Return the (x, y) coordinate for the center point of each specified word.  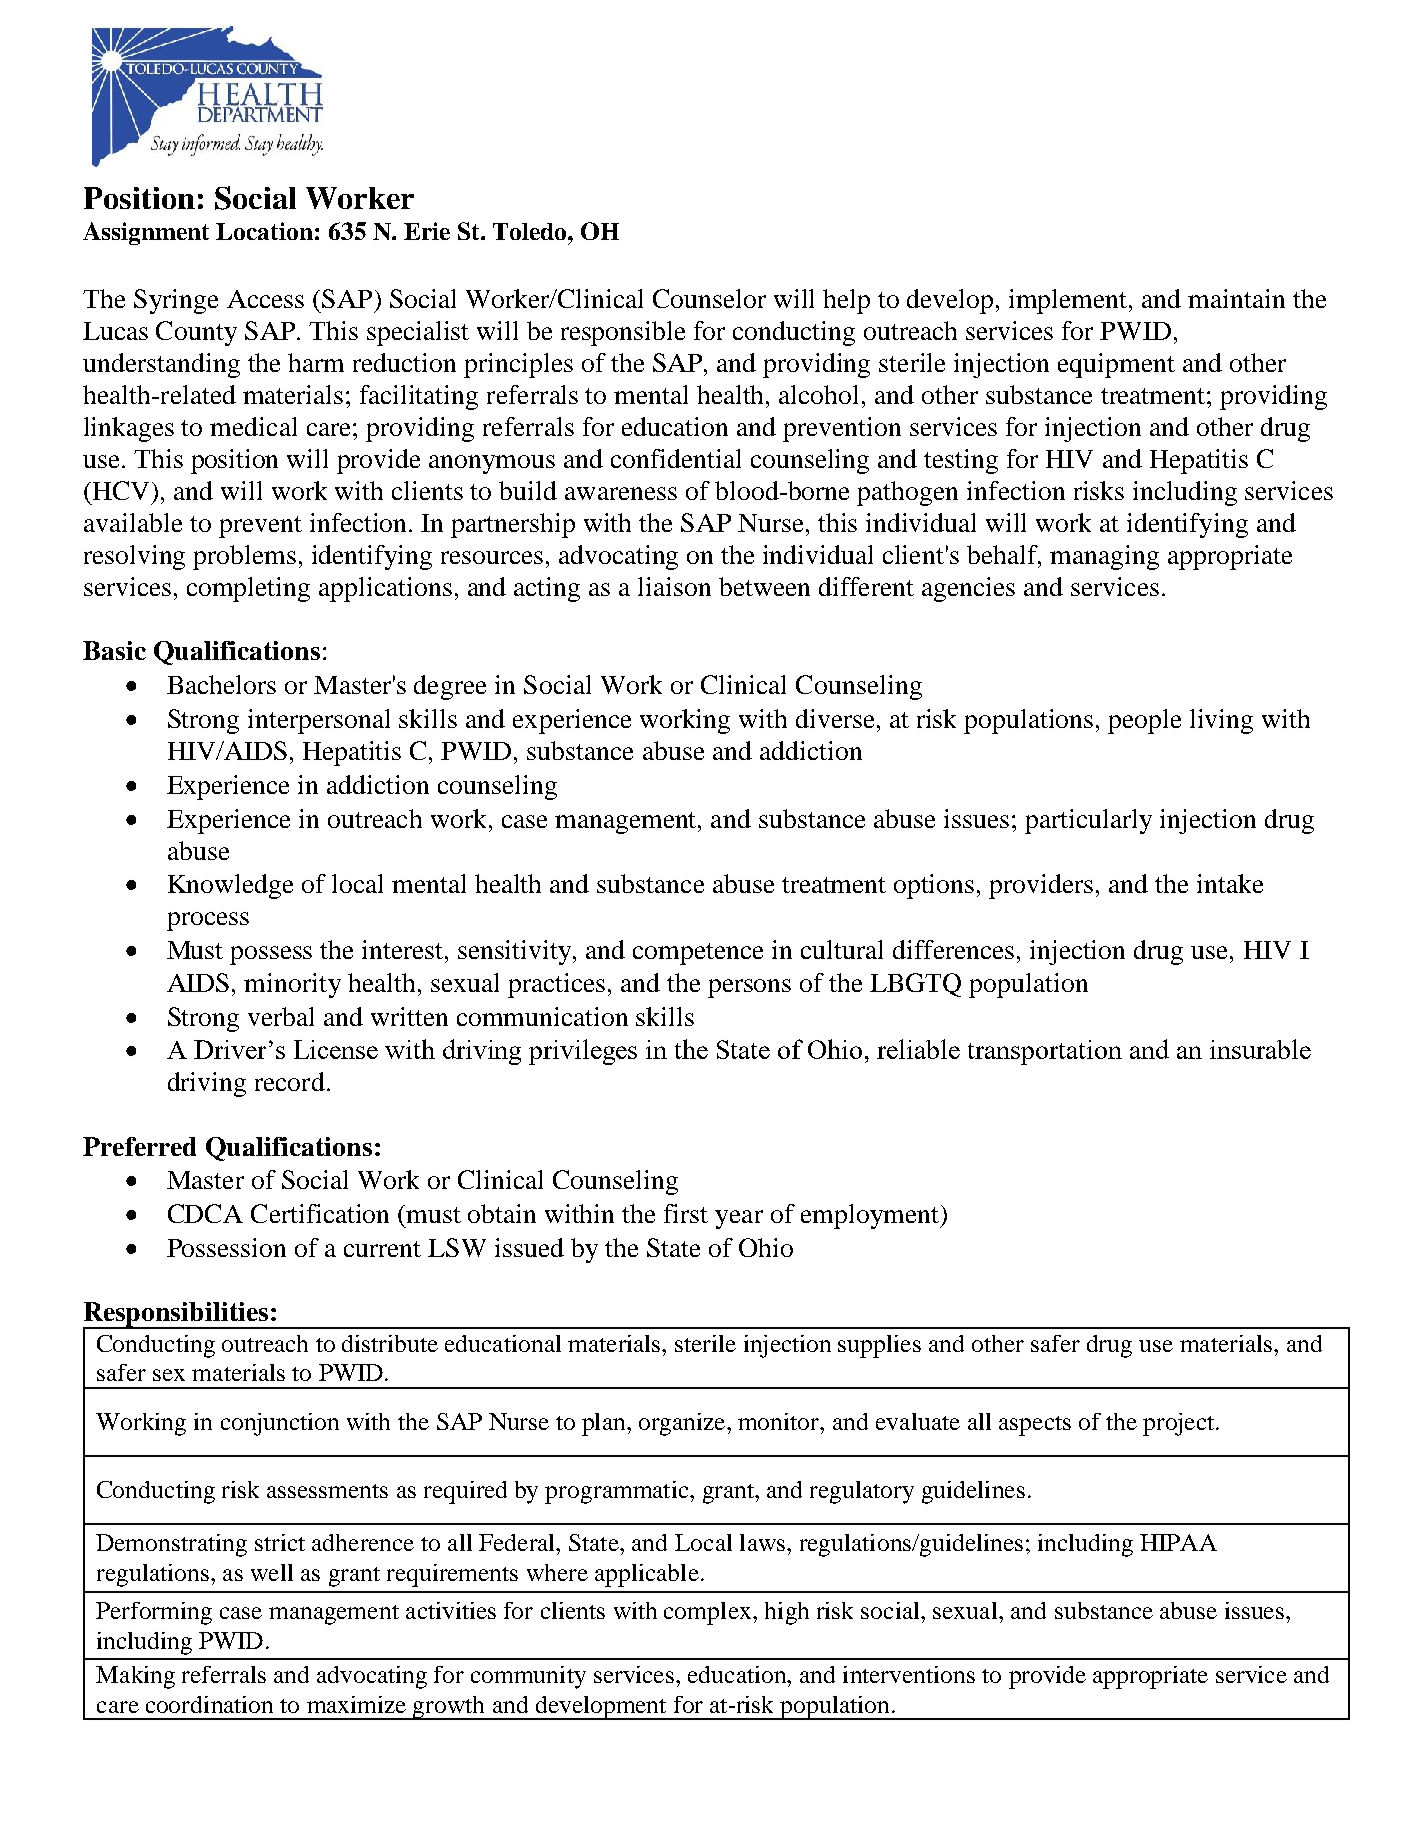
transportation (1045, 1052)
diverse (837, 718)
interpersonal (319, 721)
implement (1069, 301)
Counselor (709, 298)
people (1144, 721)
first (686, 1213)
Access (265, 299)
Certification (320, 1213)
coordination (209, 1704)
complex (709, 1613)
